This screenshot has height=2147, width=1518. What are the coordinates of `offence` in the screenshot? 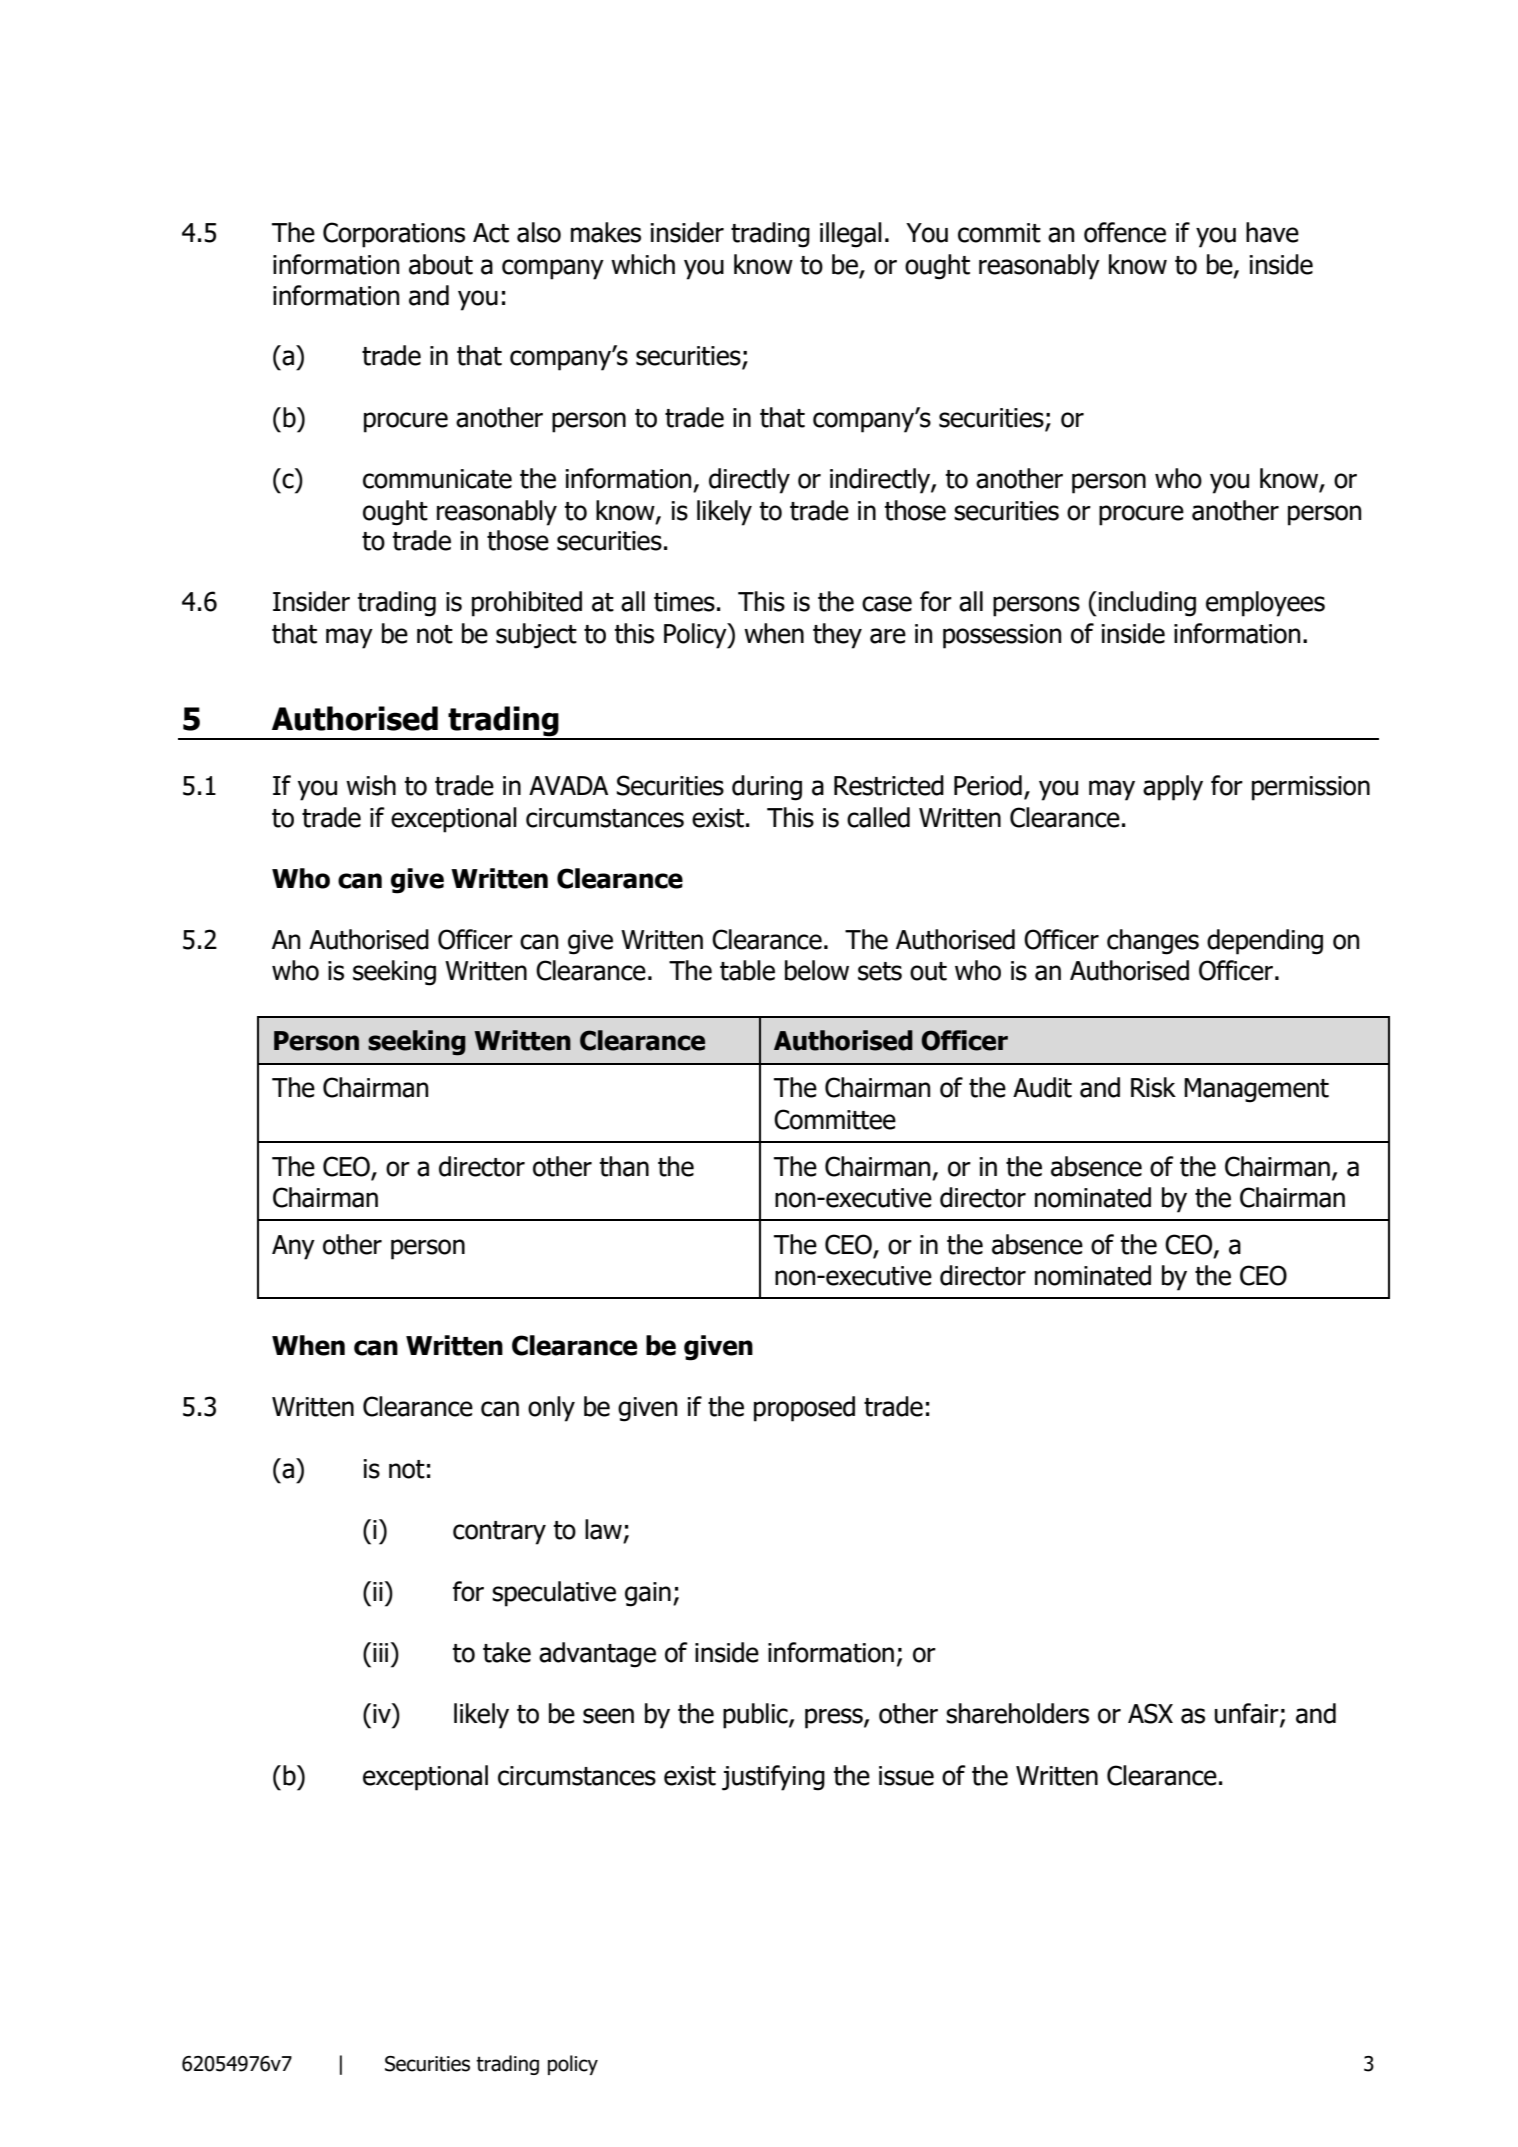 It's located at (1125, 232).
